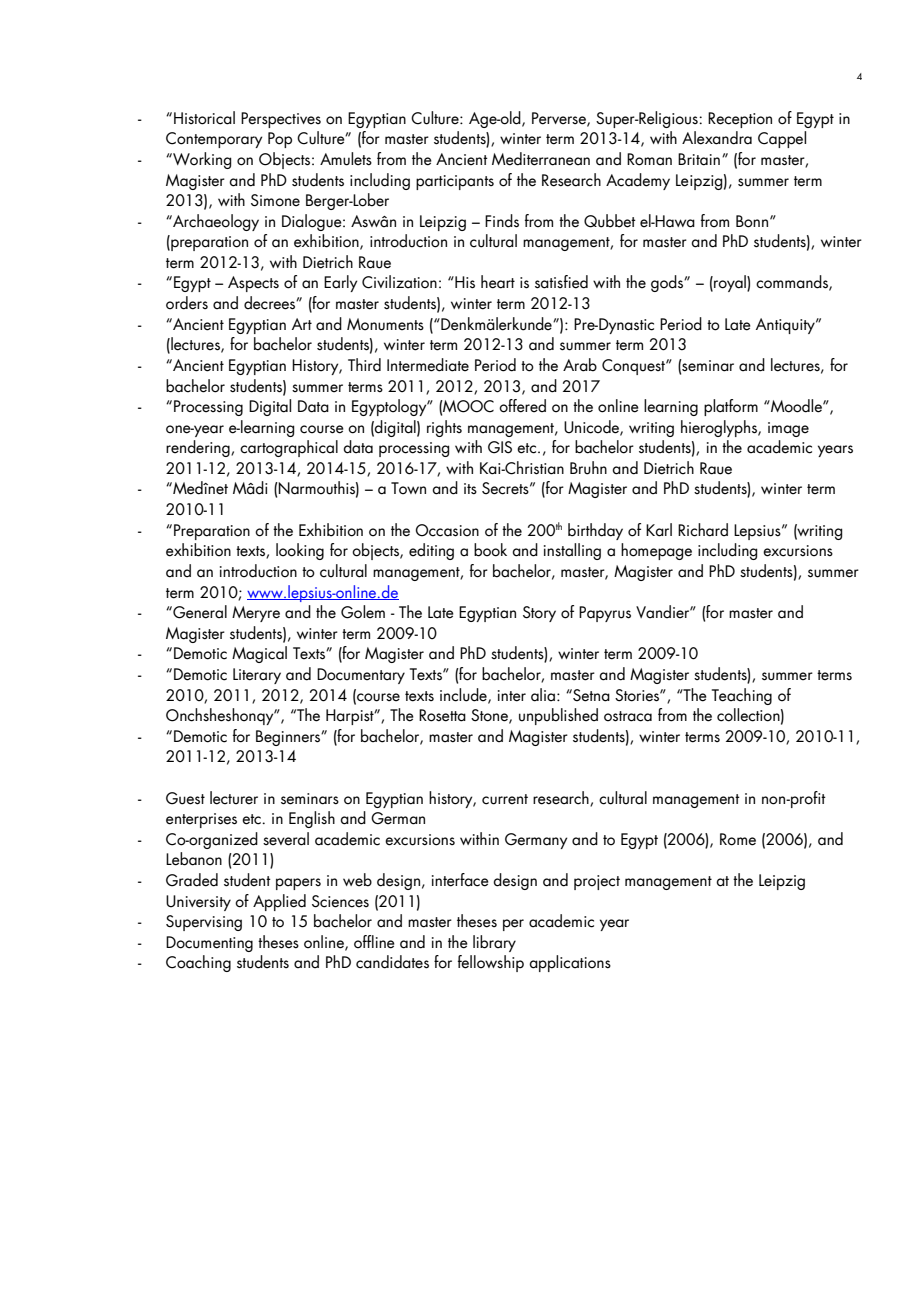  Describe the element at coordinates (280, 140) in the image. I see `Pop` at that location.
